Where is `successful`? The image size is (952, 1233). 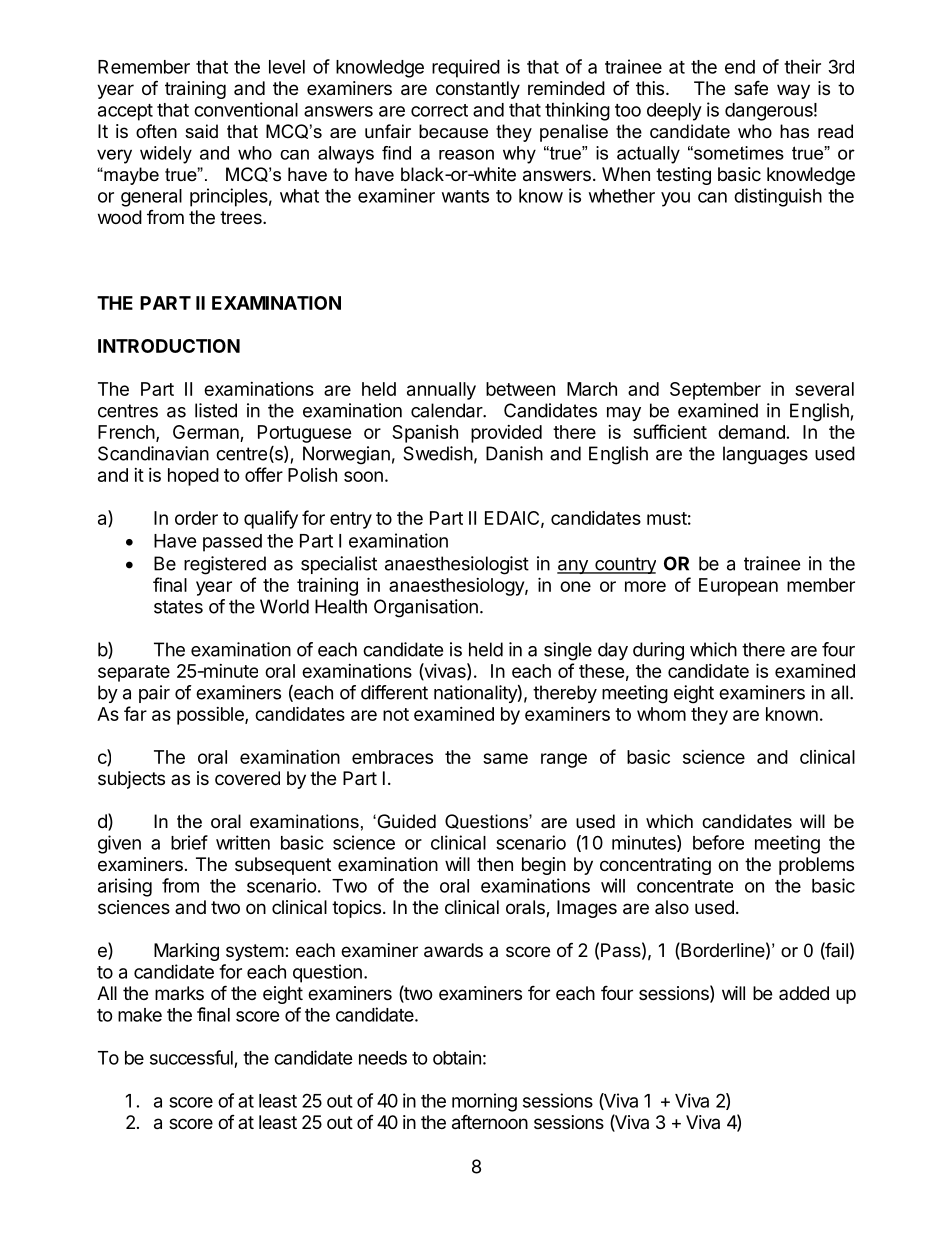 successful is located at coordinates (191, 1057).
